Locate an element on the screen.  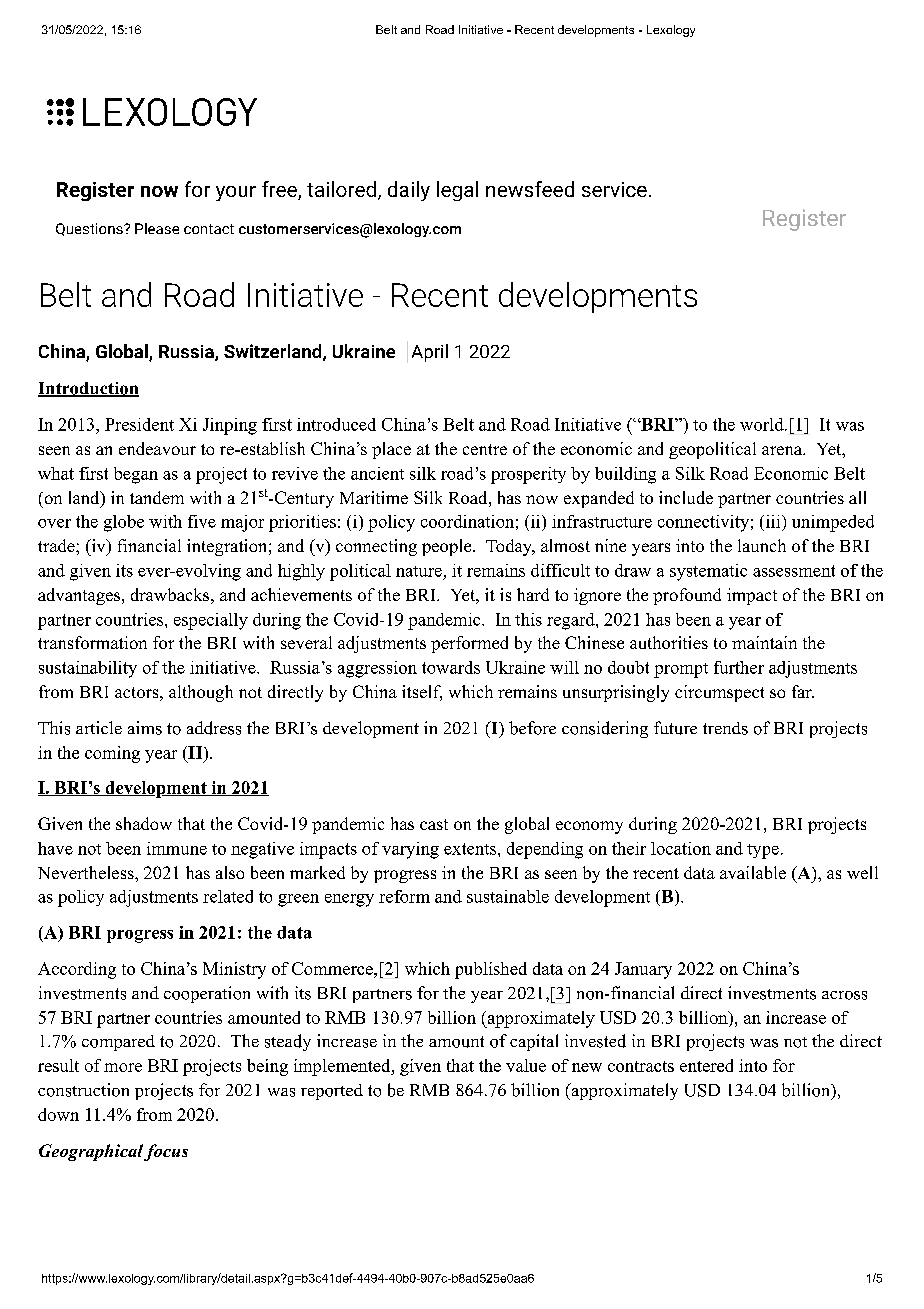
newsfeed is located at coordinates (530, 189).
